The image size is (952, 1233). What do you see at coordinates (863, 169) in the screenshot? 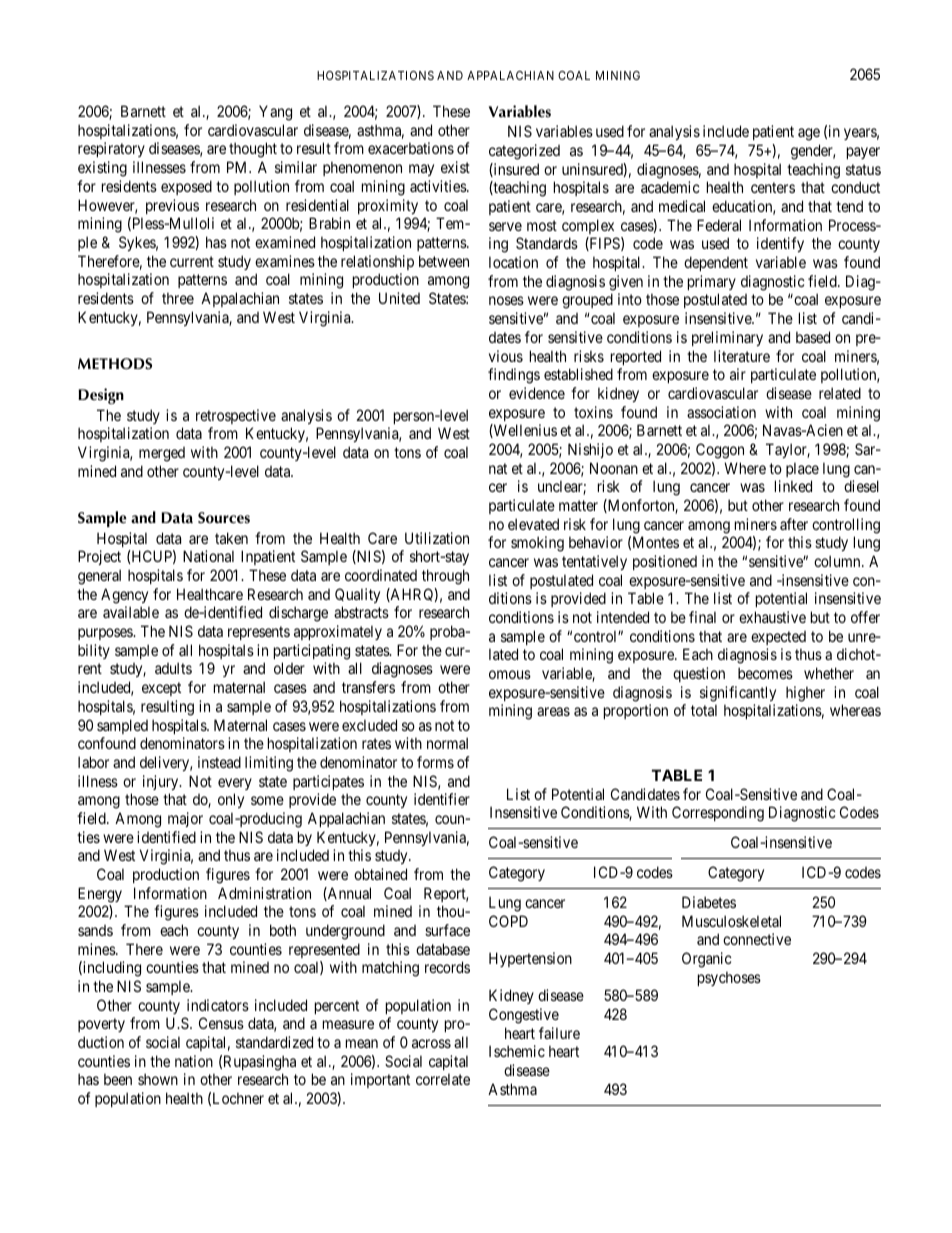
I see `status` at bounding box center [863, 169].
